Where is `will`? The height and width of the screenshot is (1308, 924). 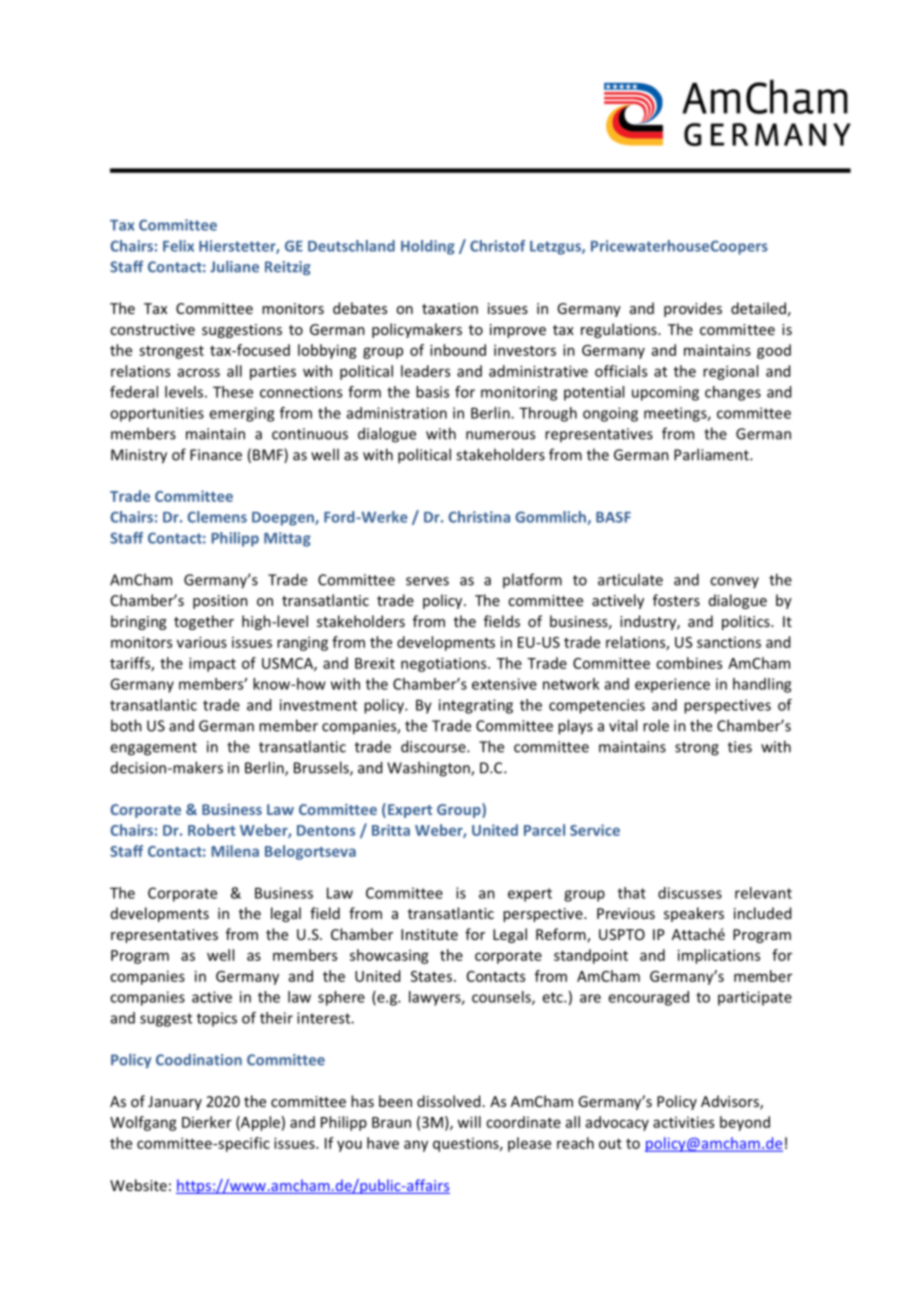 will is located at coordinates (469, 1122).
